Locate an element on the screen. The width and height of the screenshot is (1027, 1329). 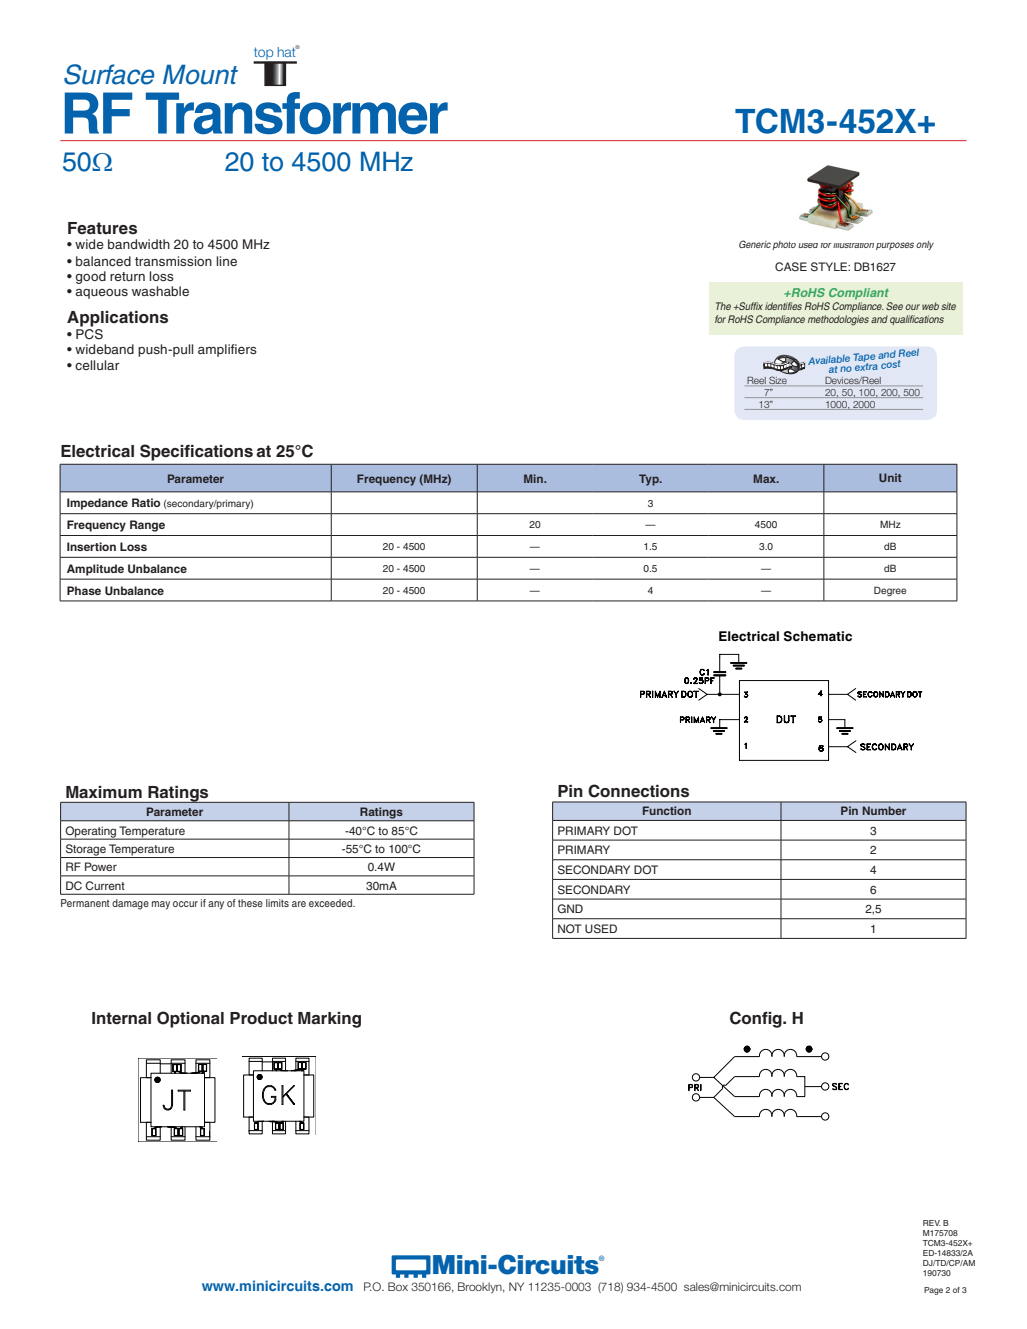
Unit is located at coordinates (890, 477).
